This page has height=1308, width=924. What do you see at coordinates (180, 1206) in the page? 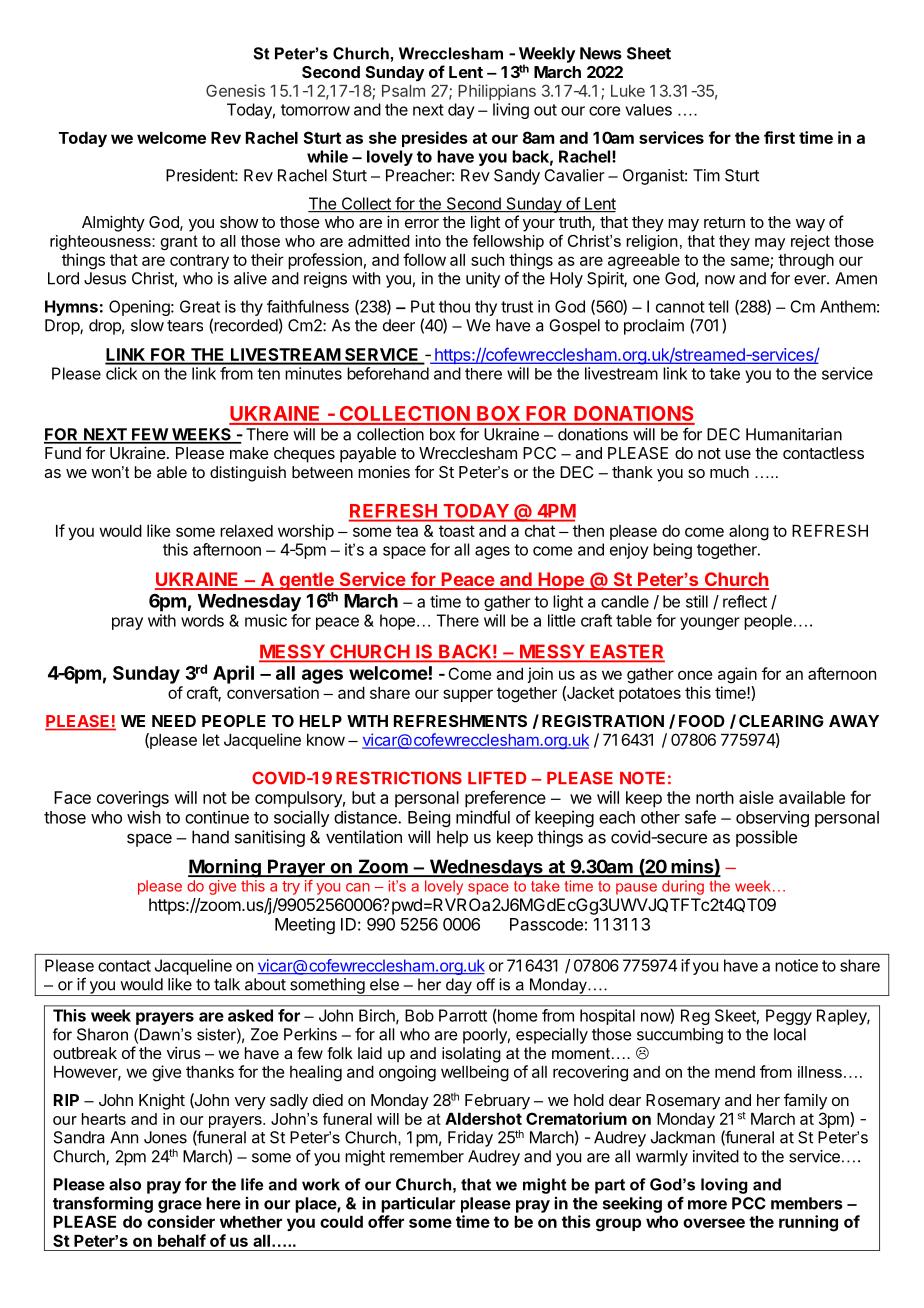
I see `grace` at bounding box center [180, 1206].
